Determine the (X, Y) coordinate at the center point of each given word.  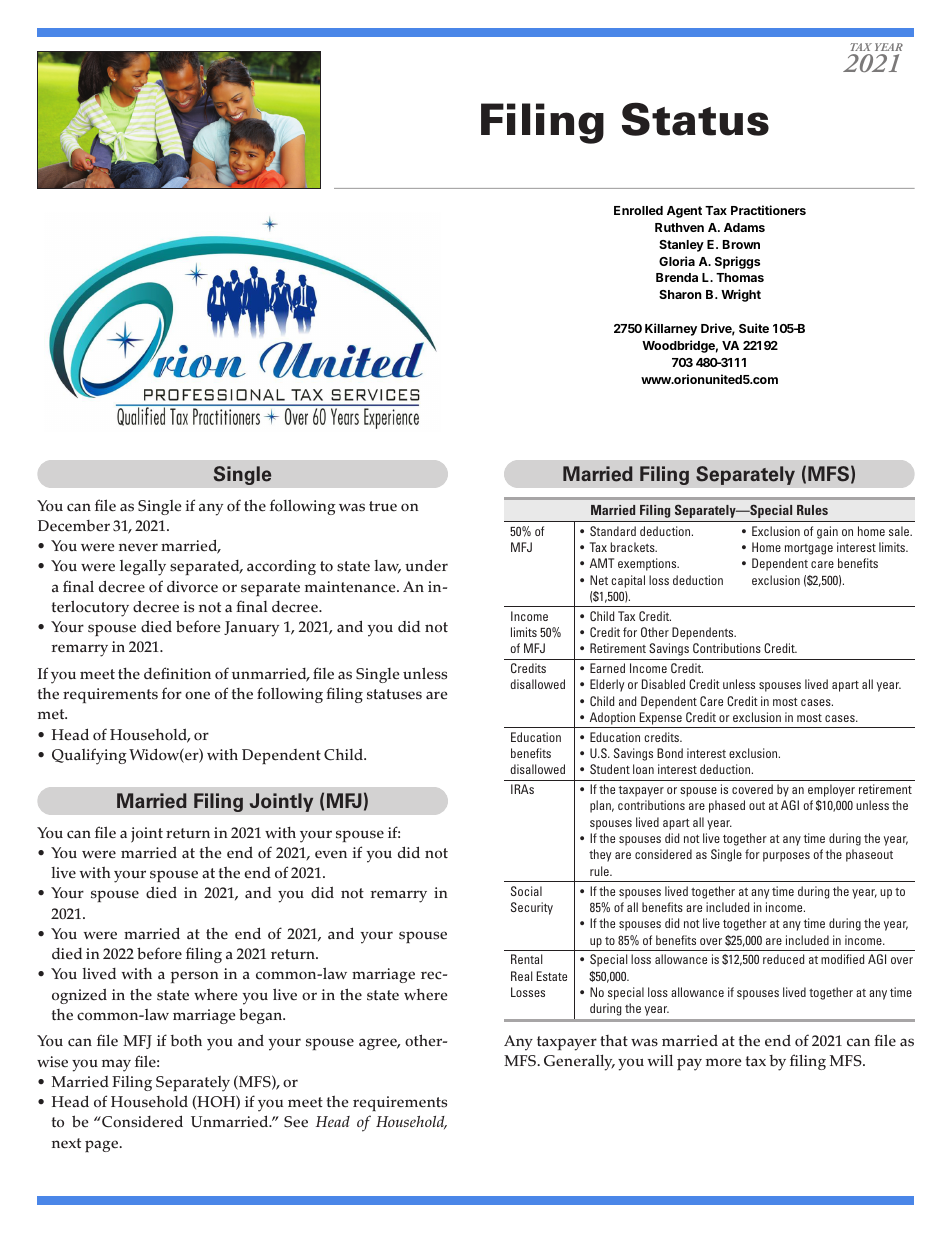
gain (827, 532)
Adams (744, 227)
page (103, 1146)
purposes (786, 857)
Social (526, 891)
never (138, 547)
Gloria (677, 261)
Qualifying (89, 756)
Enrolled (638, 210)
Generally (579, 1062)
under (426, 565)
